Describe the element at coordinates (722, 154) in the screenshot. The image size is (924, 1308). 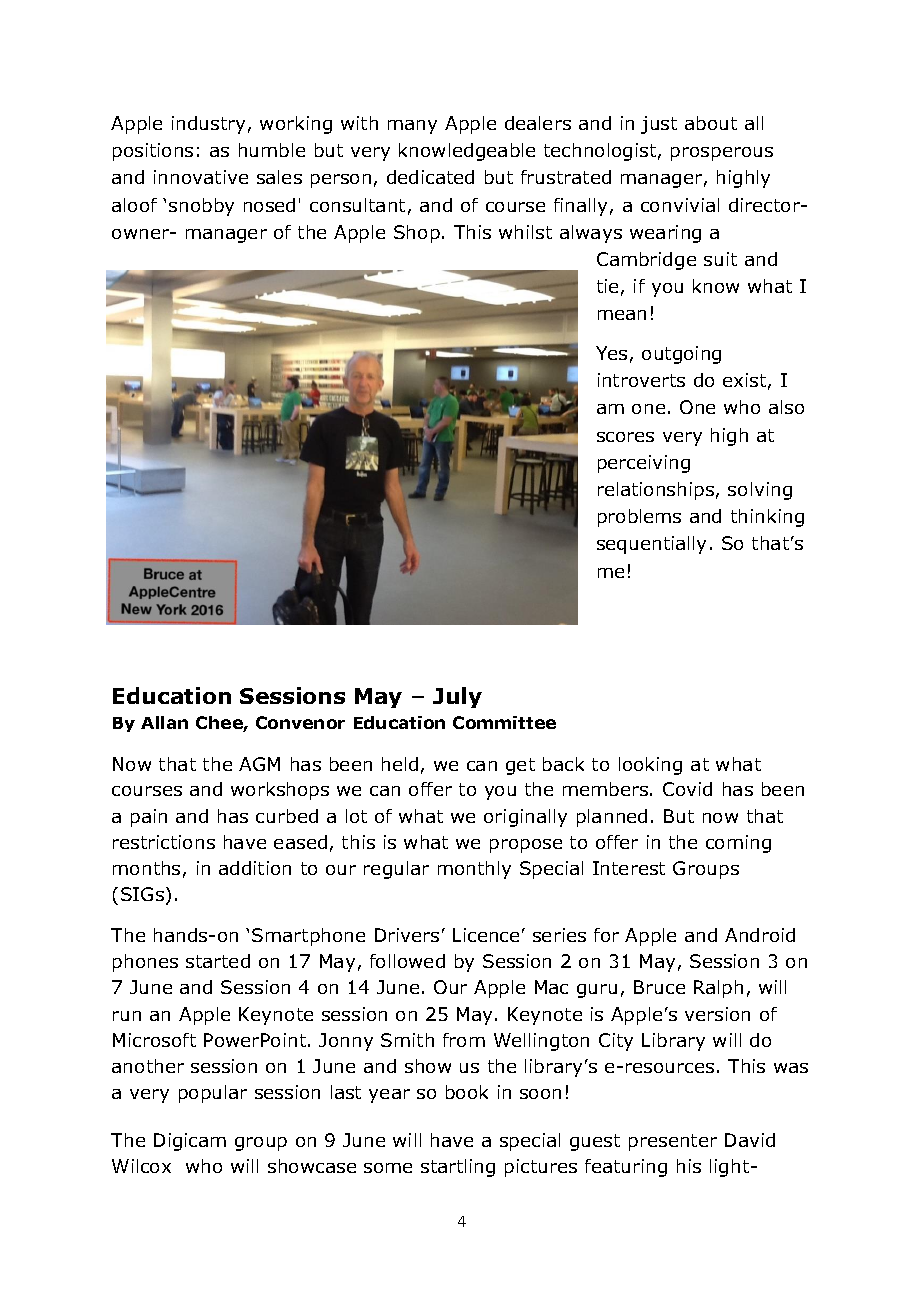
I see `prosperous` at that location.
